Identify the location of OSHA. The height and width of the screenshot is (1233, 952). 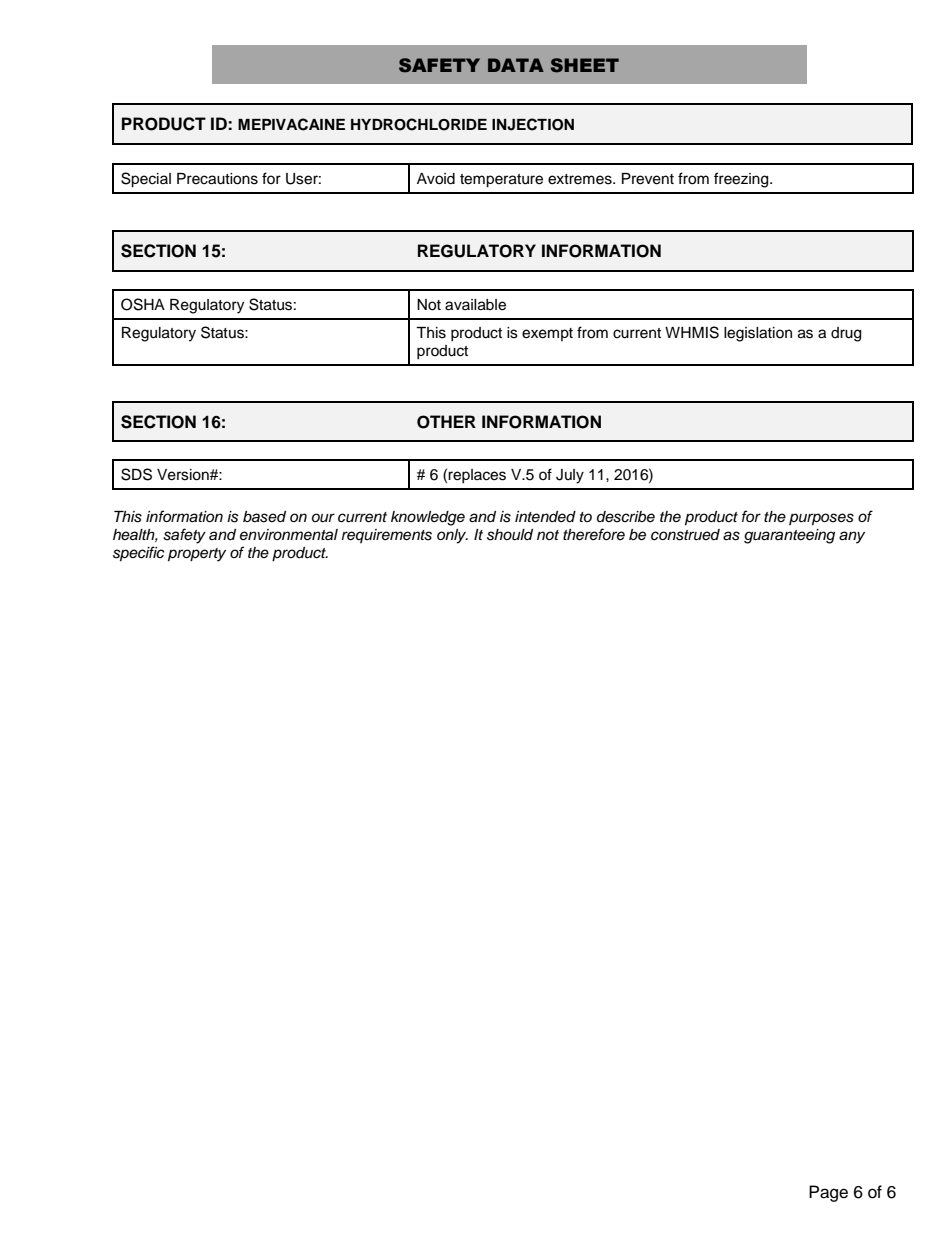
(143, 304).
